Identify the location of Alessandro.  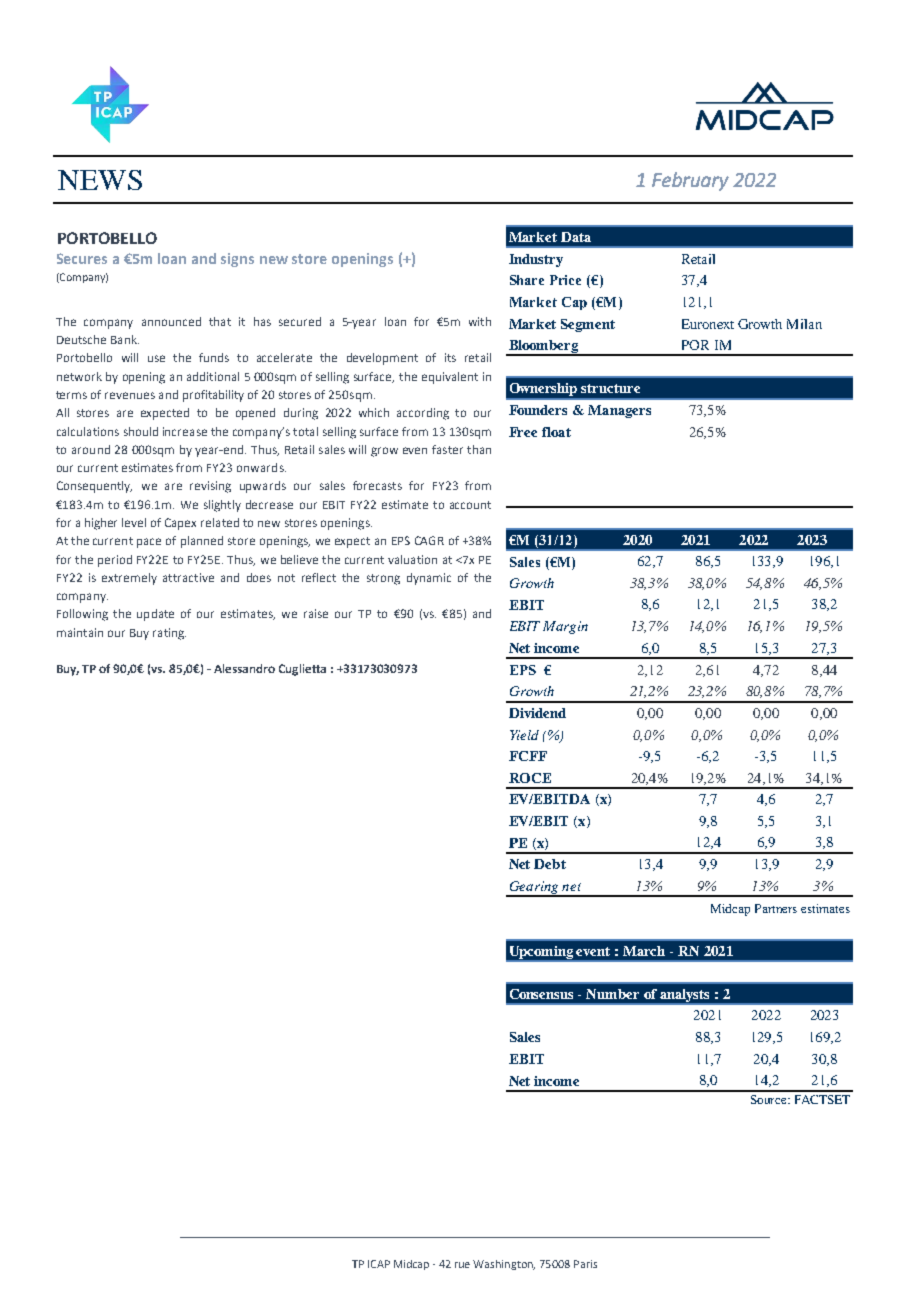
(244, 668).
